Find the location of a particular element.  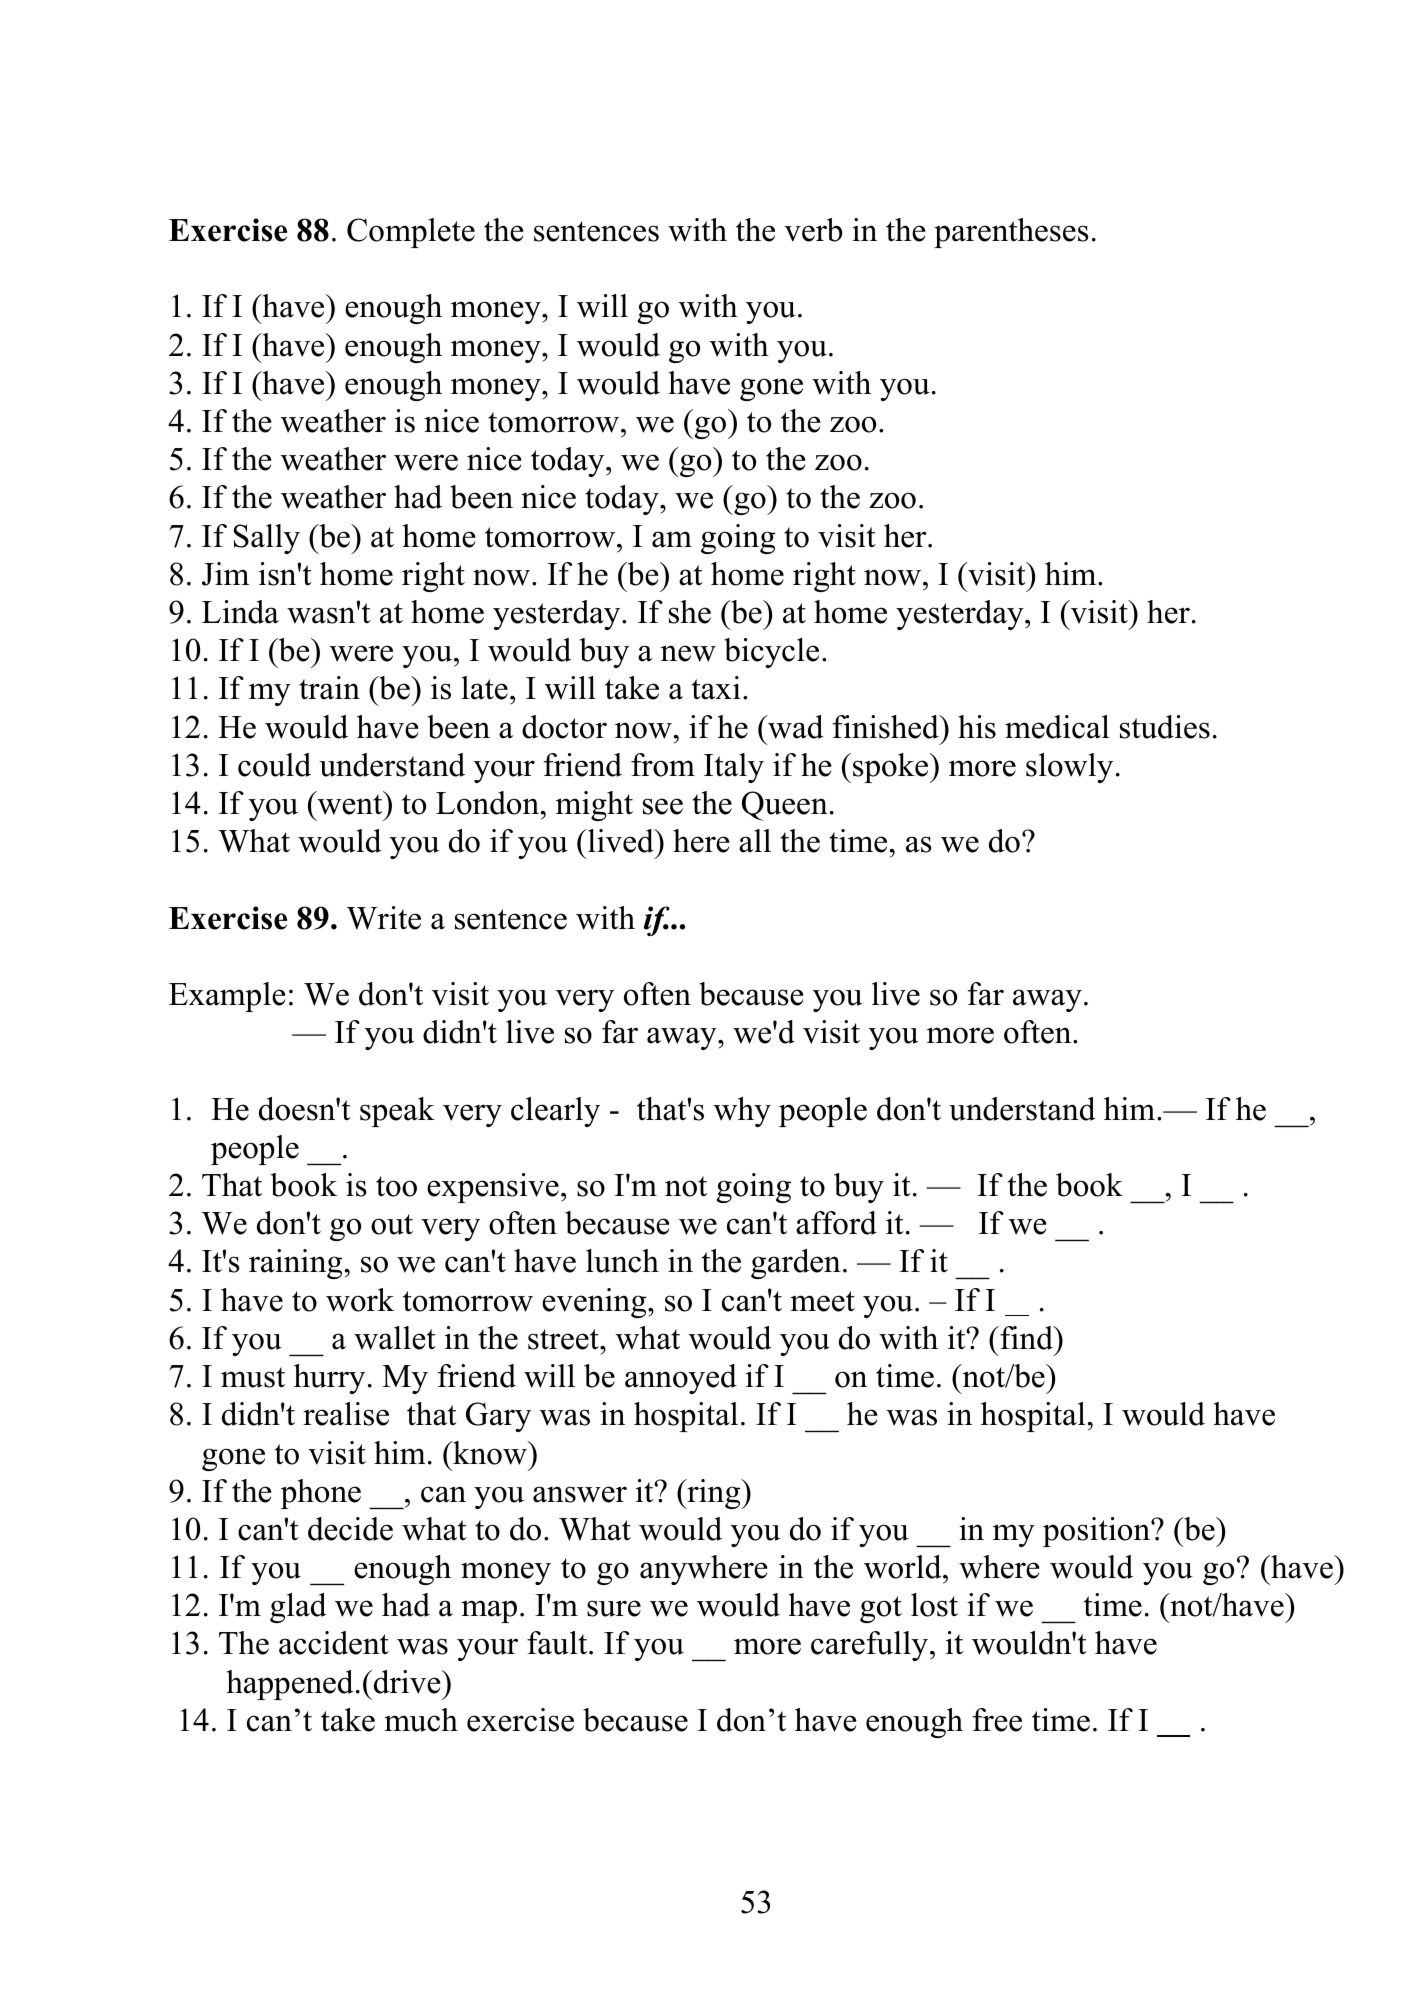

lunch is located at coordinates (622, 1261).
